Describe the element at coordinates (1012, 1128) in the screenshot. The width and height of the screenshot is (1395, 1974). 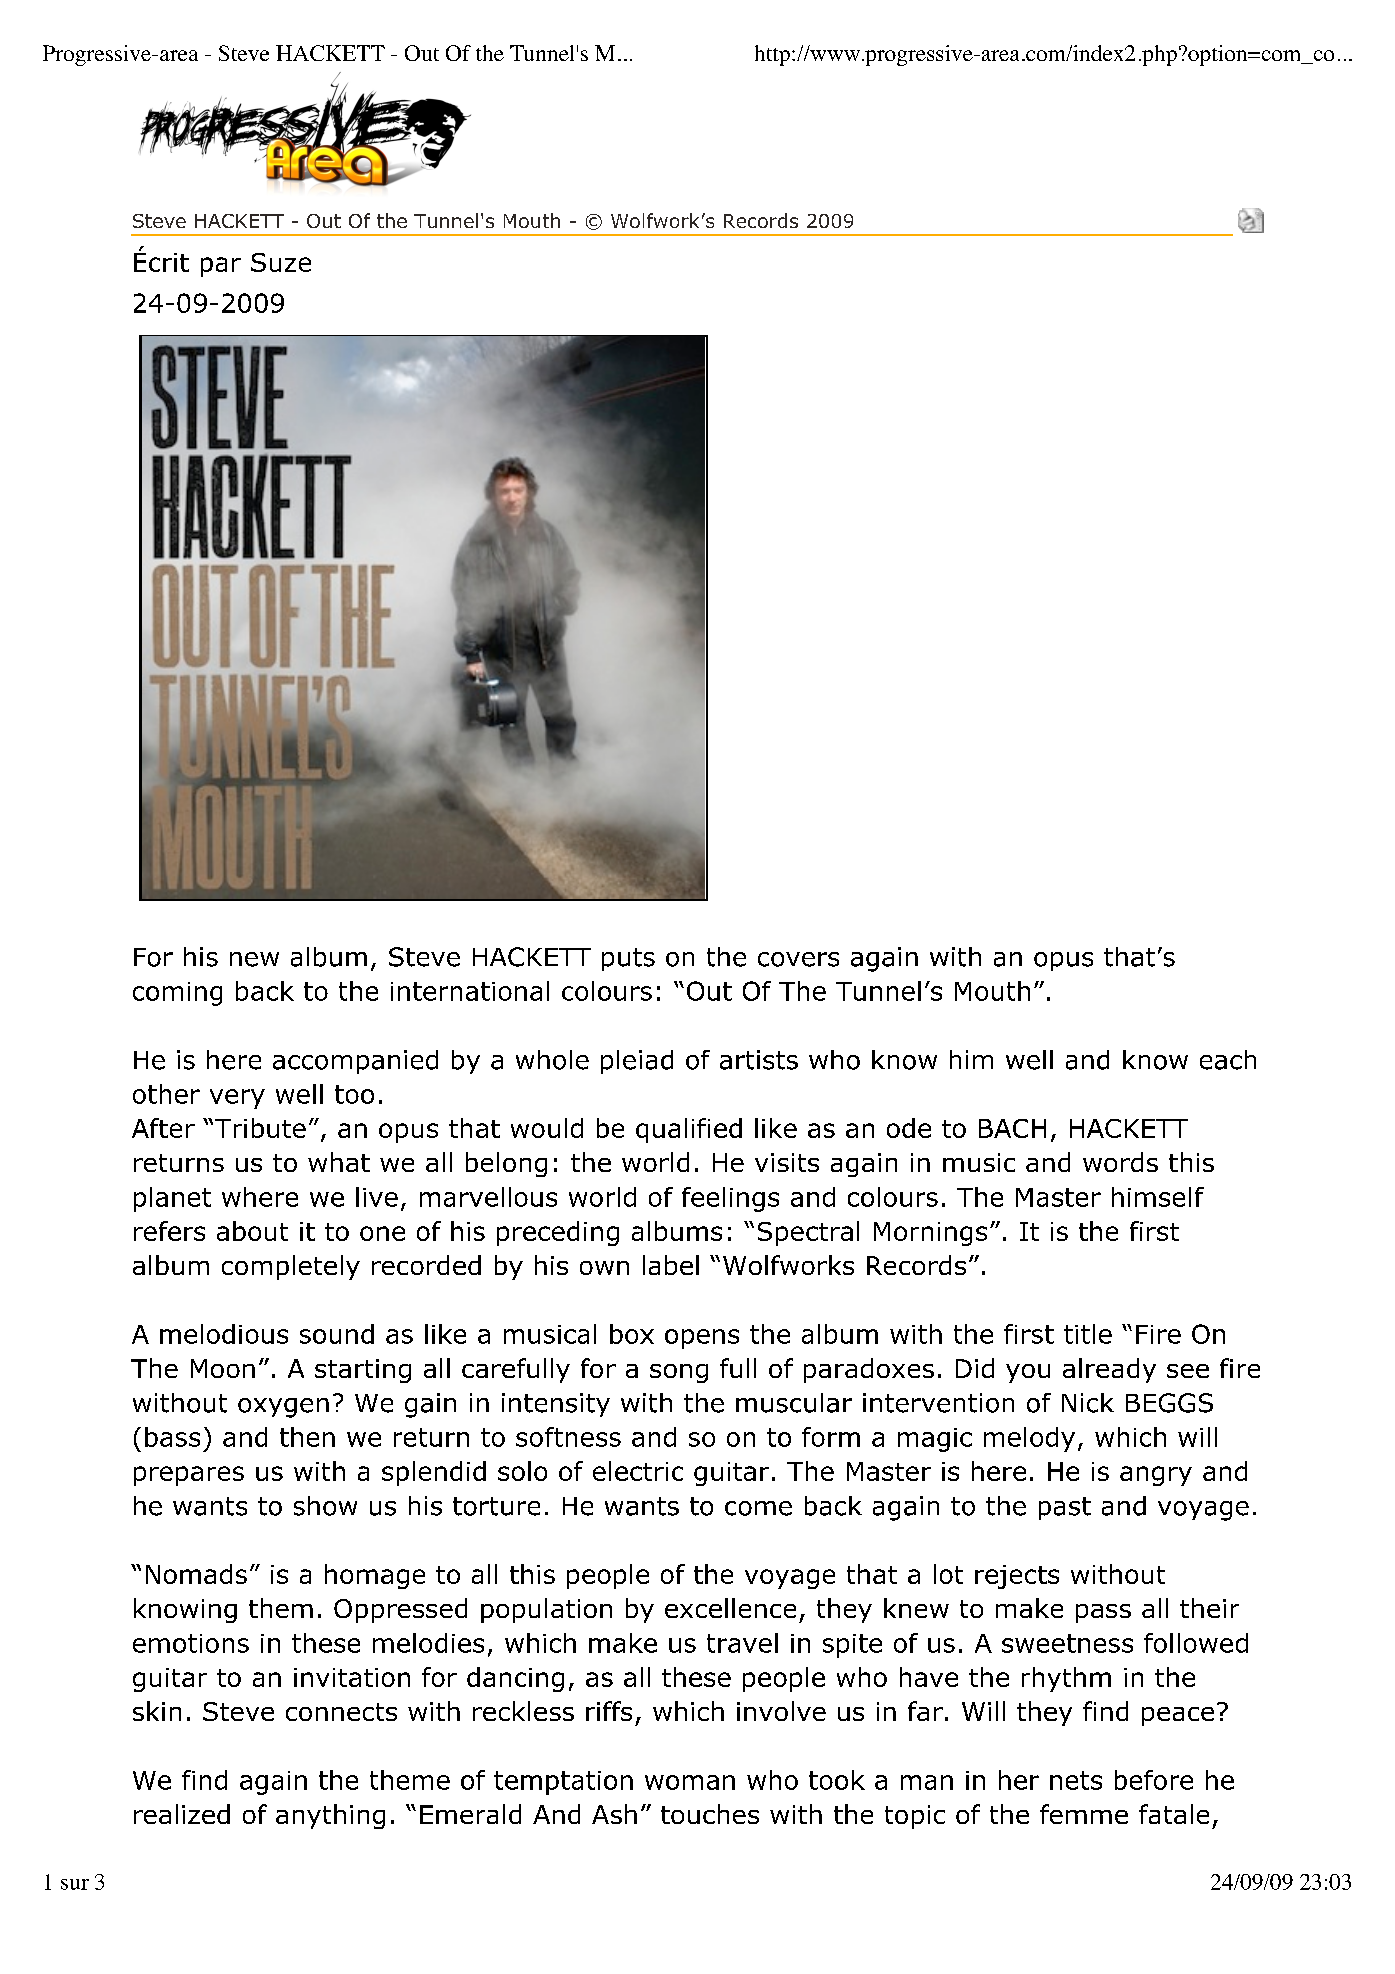
I see `BACH` at that location.
